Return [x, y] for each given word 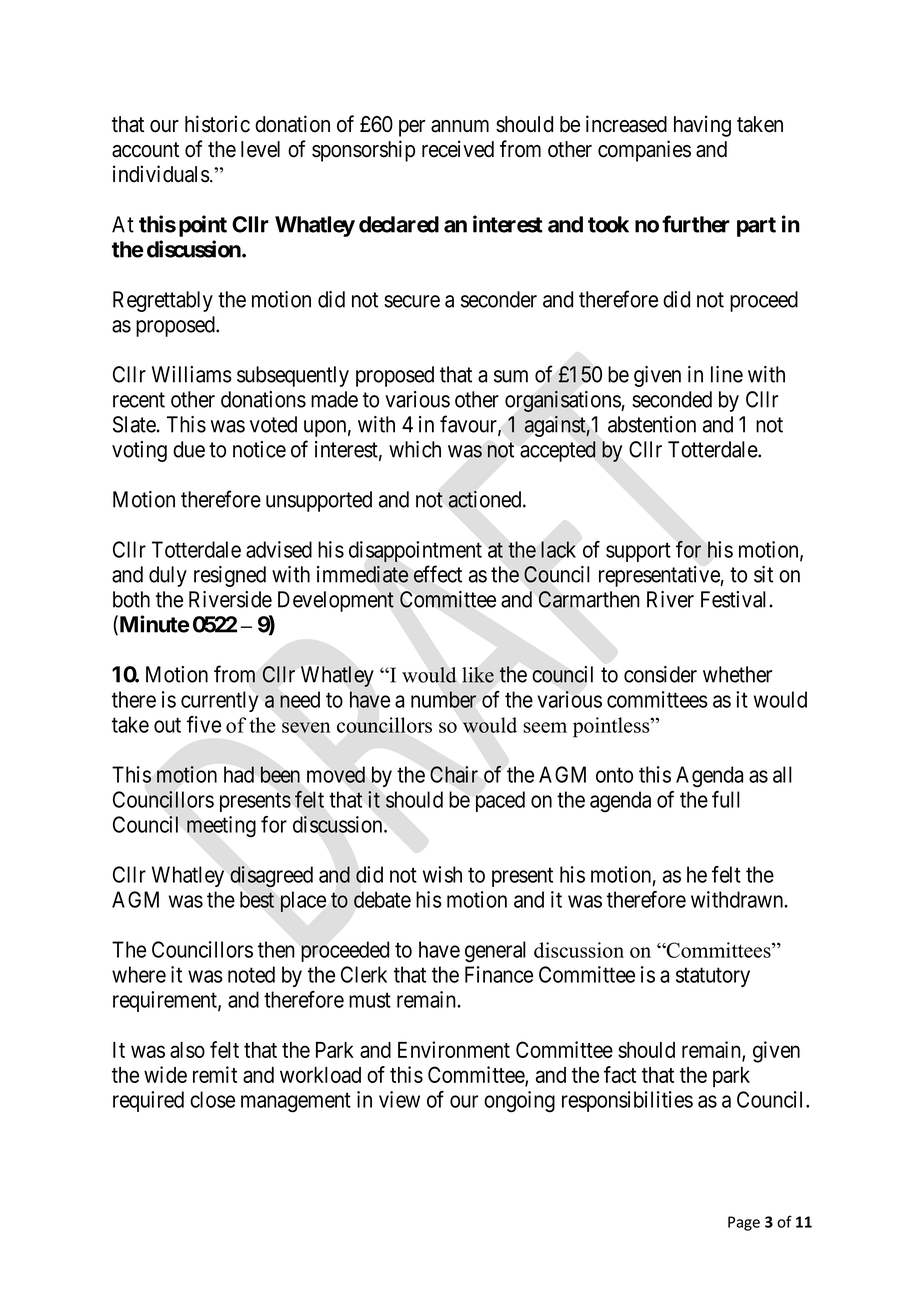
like [478, 675]
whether [737, 674]
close [212, 1099]
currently [220, 701]
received [458, 149]
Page [744, 1223]
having [702, 126]
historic [217, 124]
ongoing [519, 1102]
